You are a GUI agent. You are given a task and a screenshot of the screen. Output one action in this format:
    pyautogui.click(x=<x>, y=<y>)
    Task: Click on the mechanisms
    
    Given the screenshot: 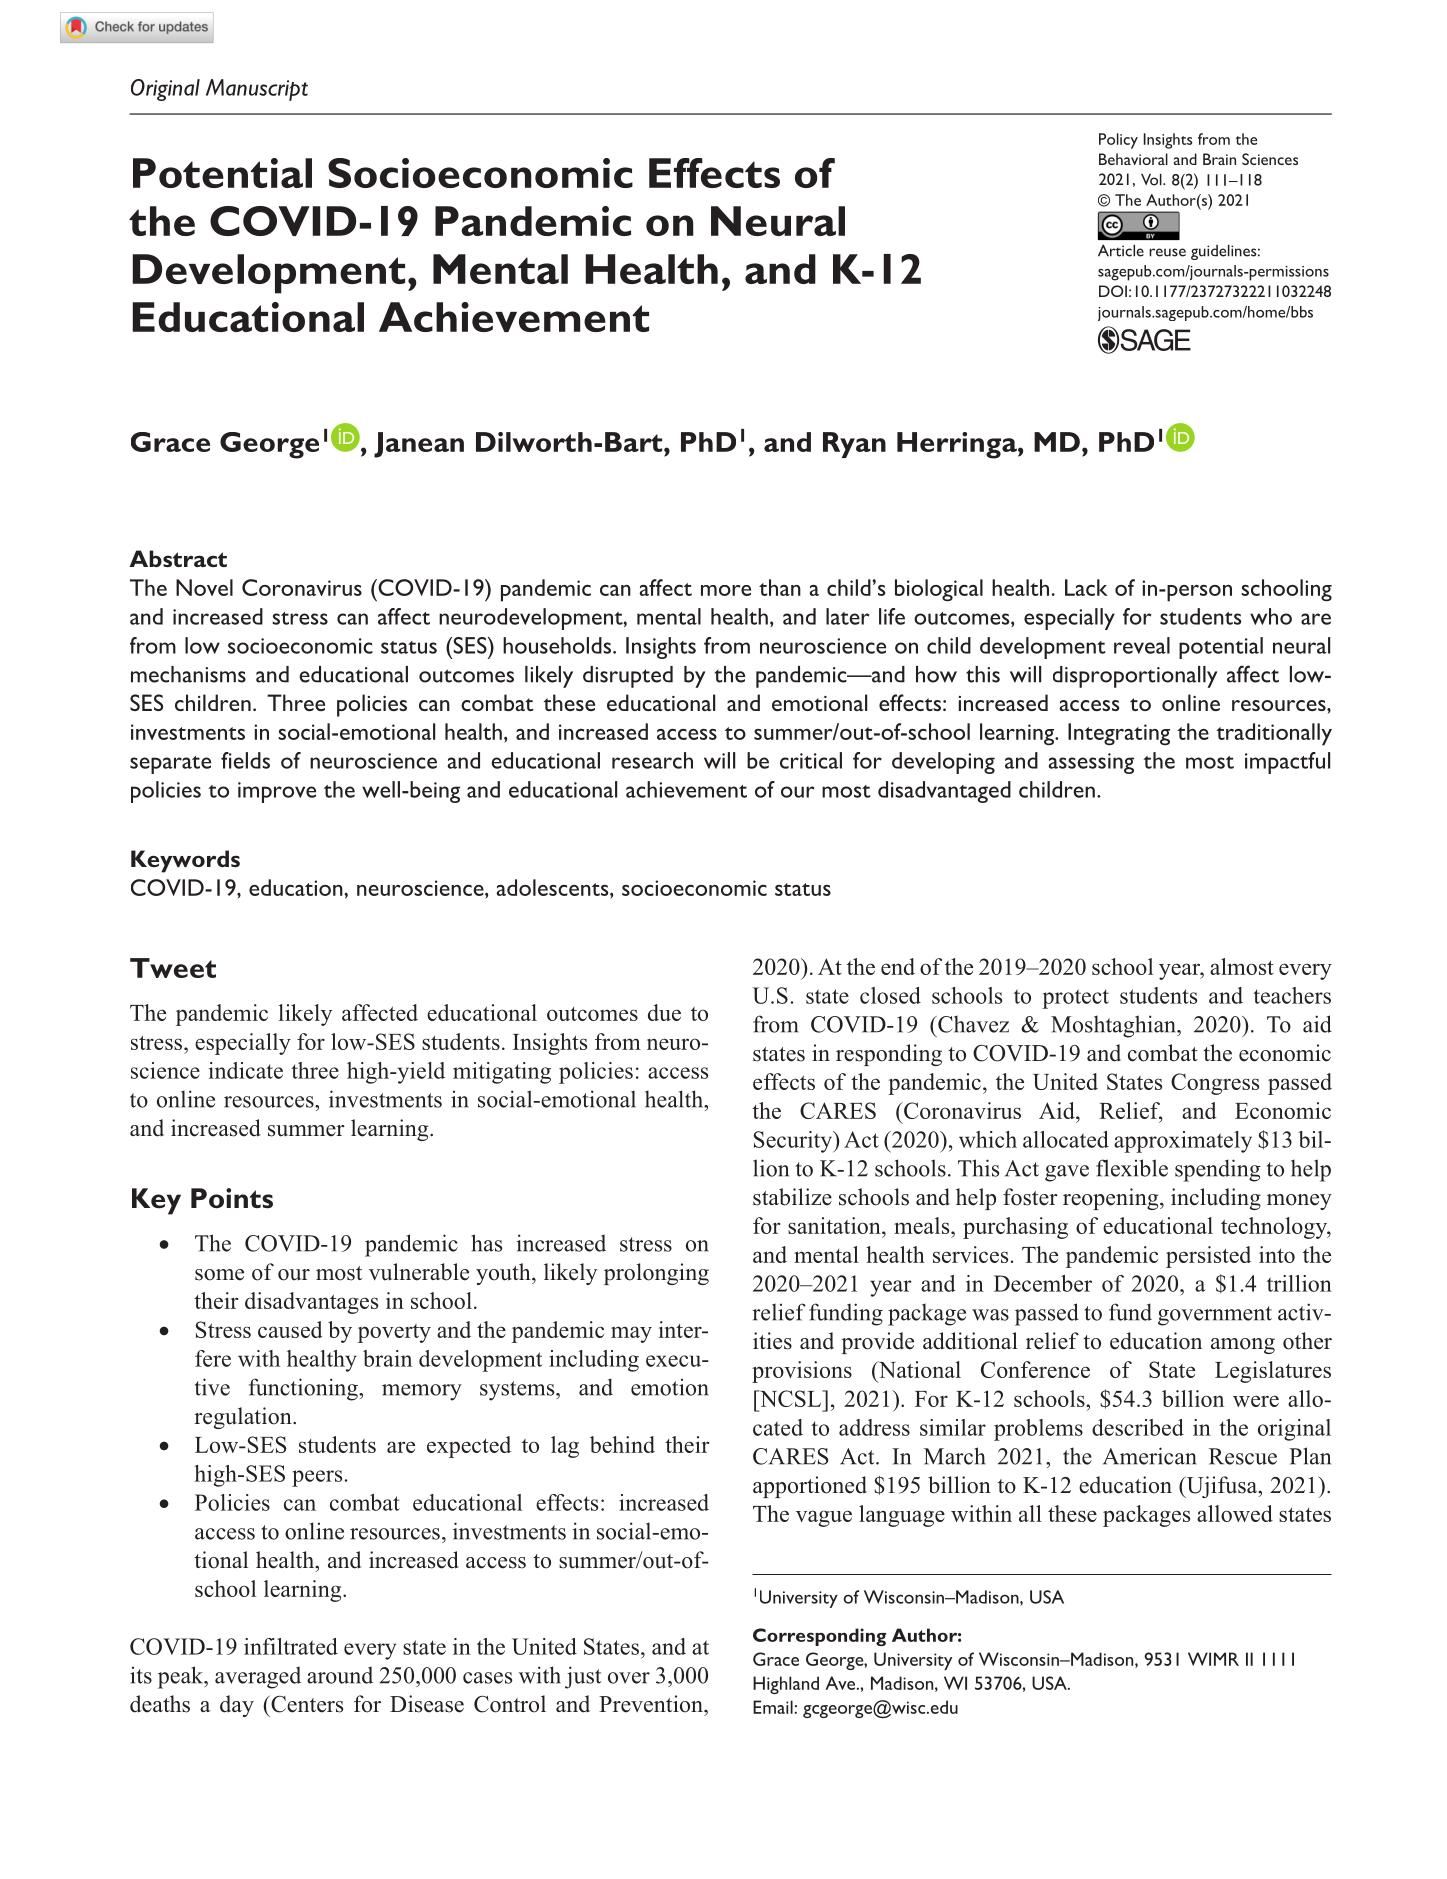 What is the action you would take?
    pyautogui.click(x=188, y=674)
